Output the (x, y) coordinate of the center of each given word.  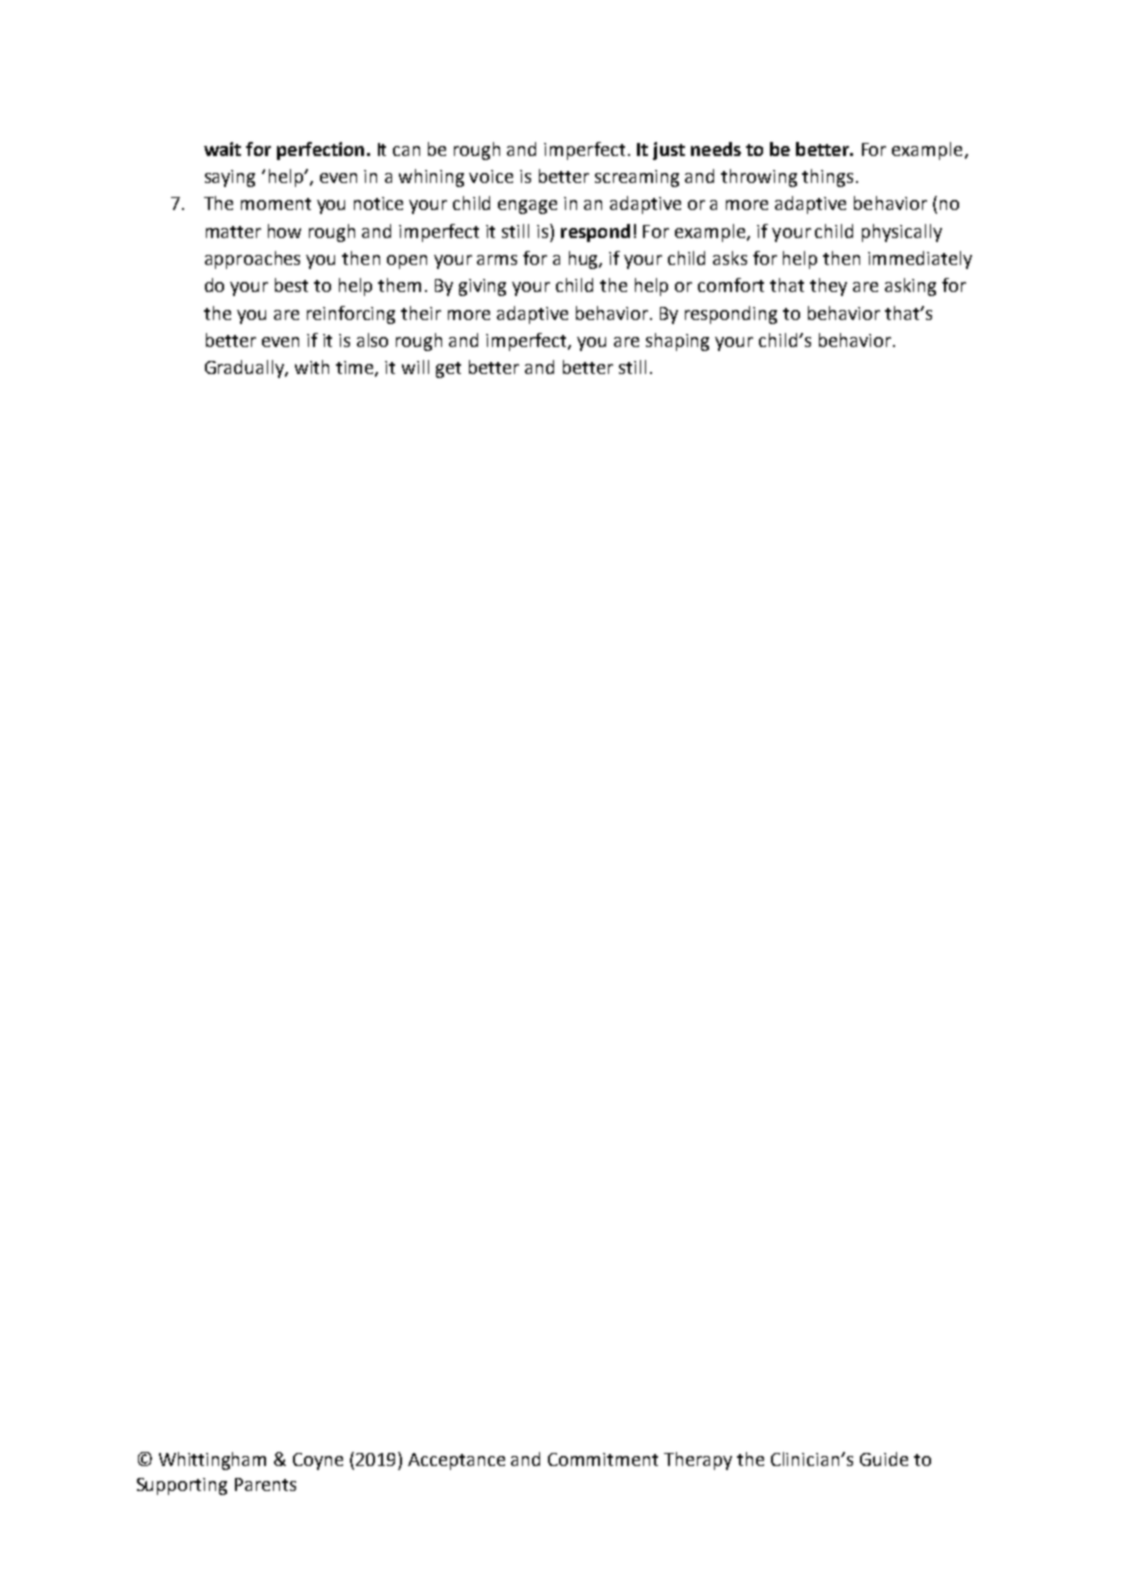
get (448, 370)
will (415, 367)
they (828, 287)
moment (276, 204)
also (372, 340)
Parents (265, 1484)
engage (527, 207)
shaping (677, 342)
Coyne (318, 1461)
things (827, 178)
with (312, 367)
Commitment (603, 1459)
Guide (884, 1459)
